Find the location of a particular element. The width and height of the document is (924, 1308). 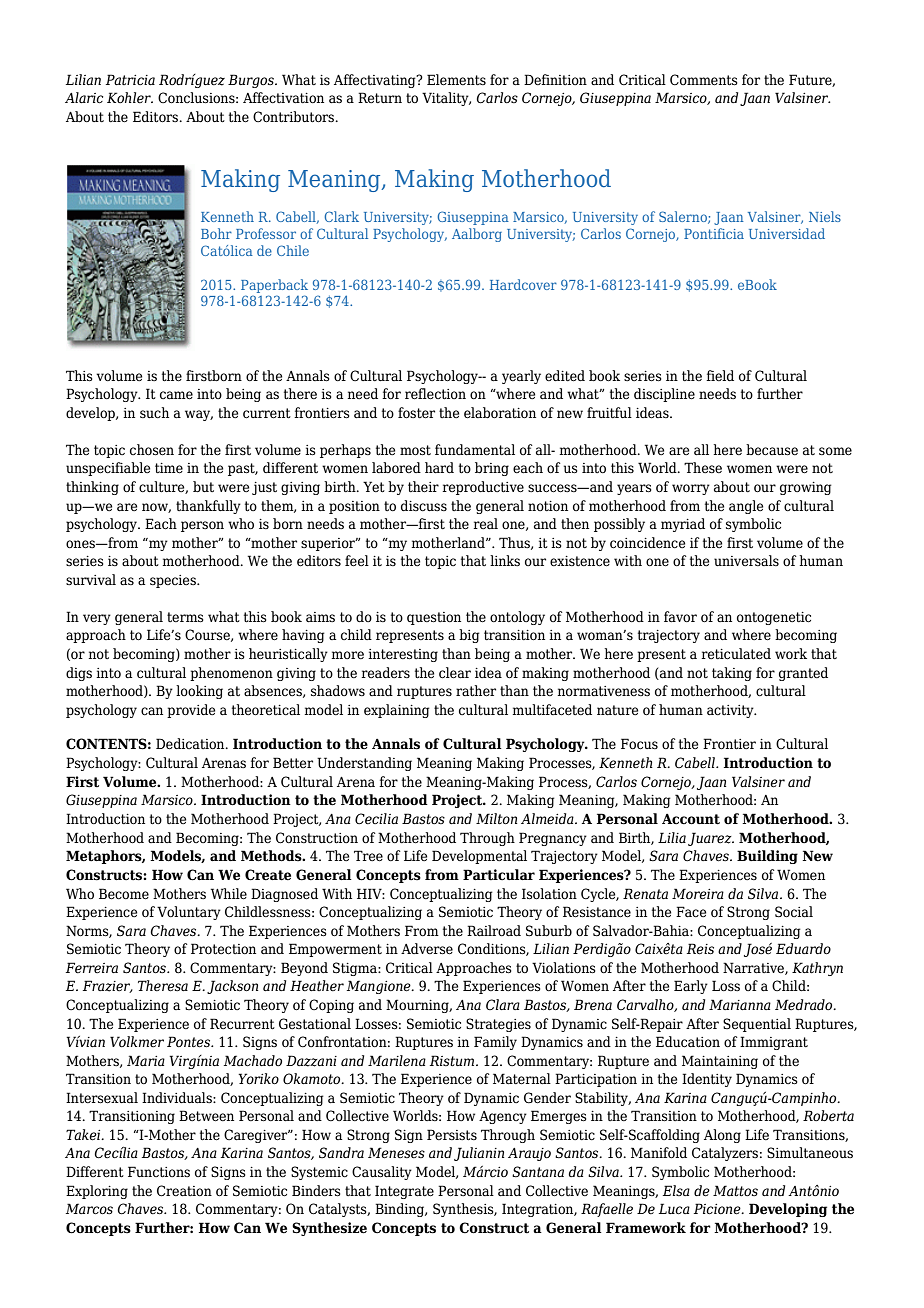

reflection is located at coordinates (435, 394).
